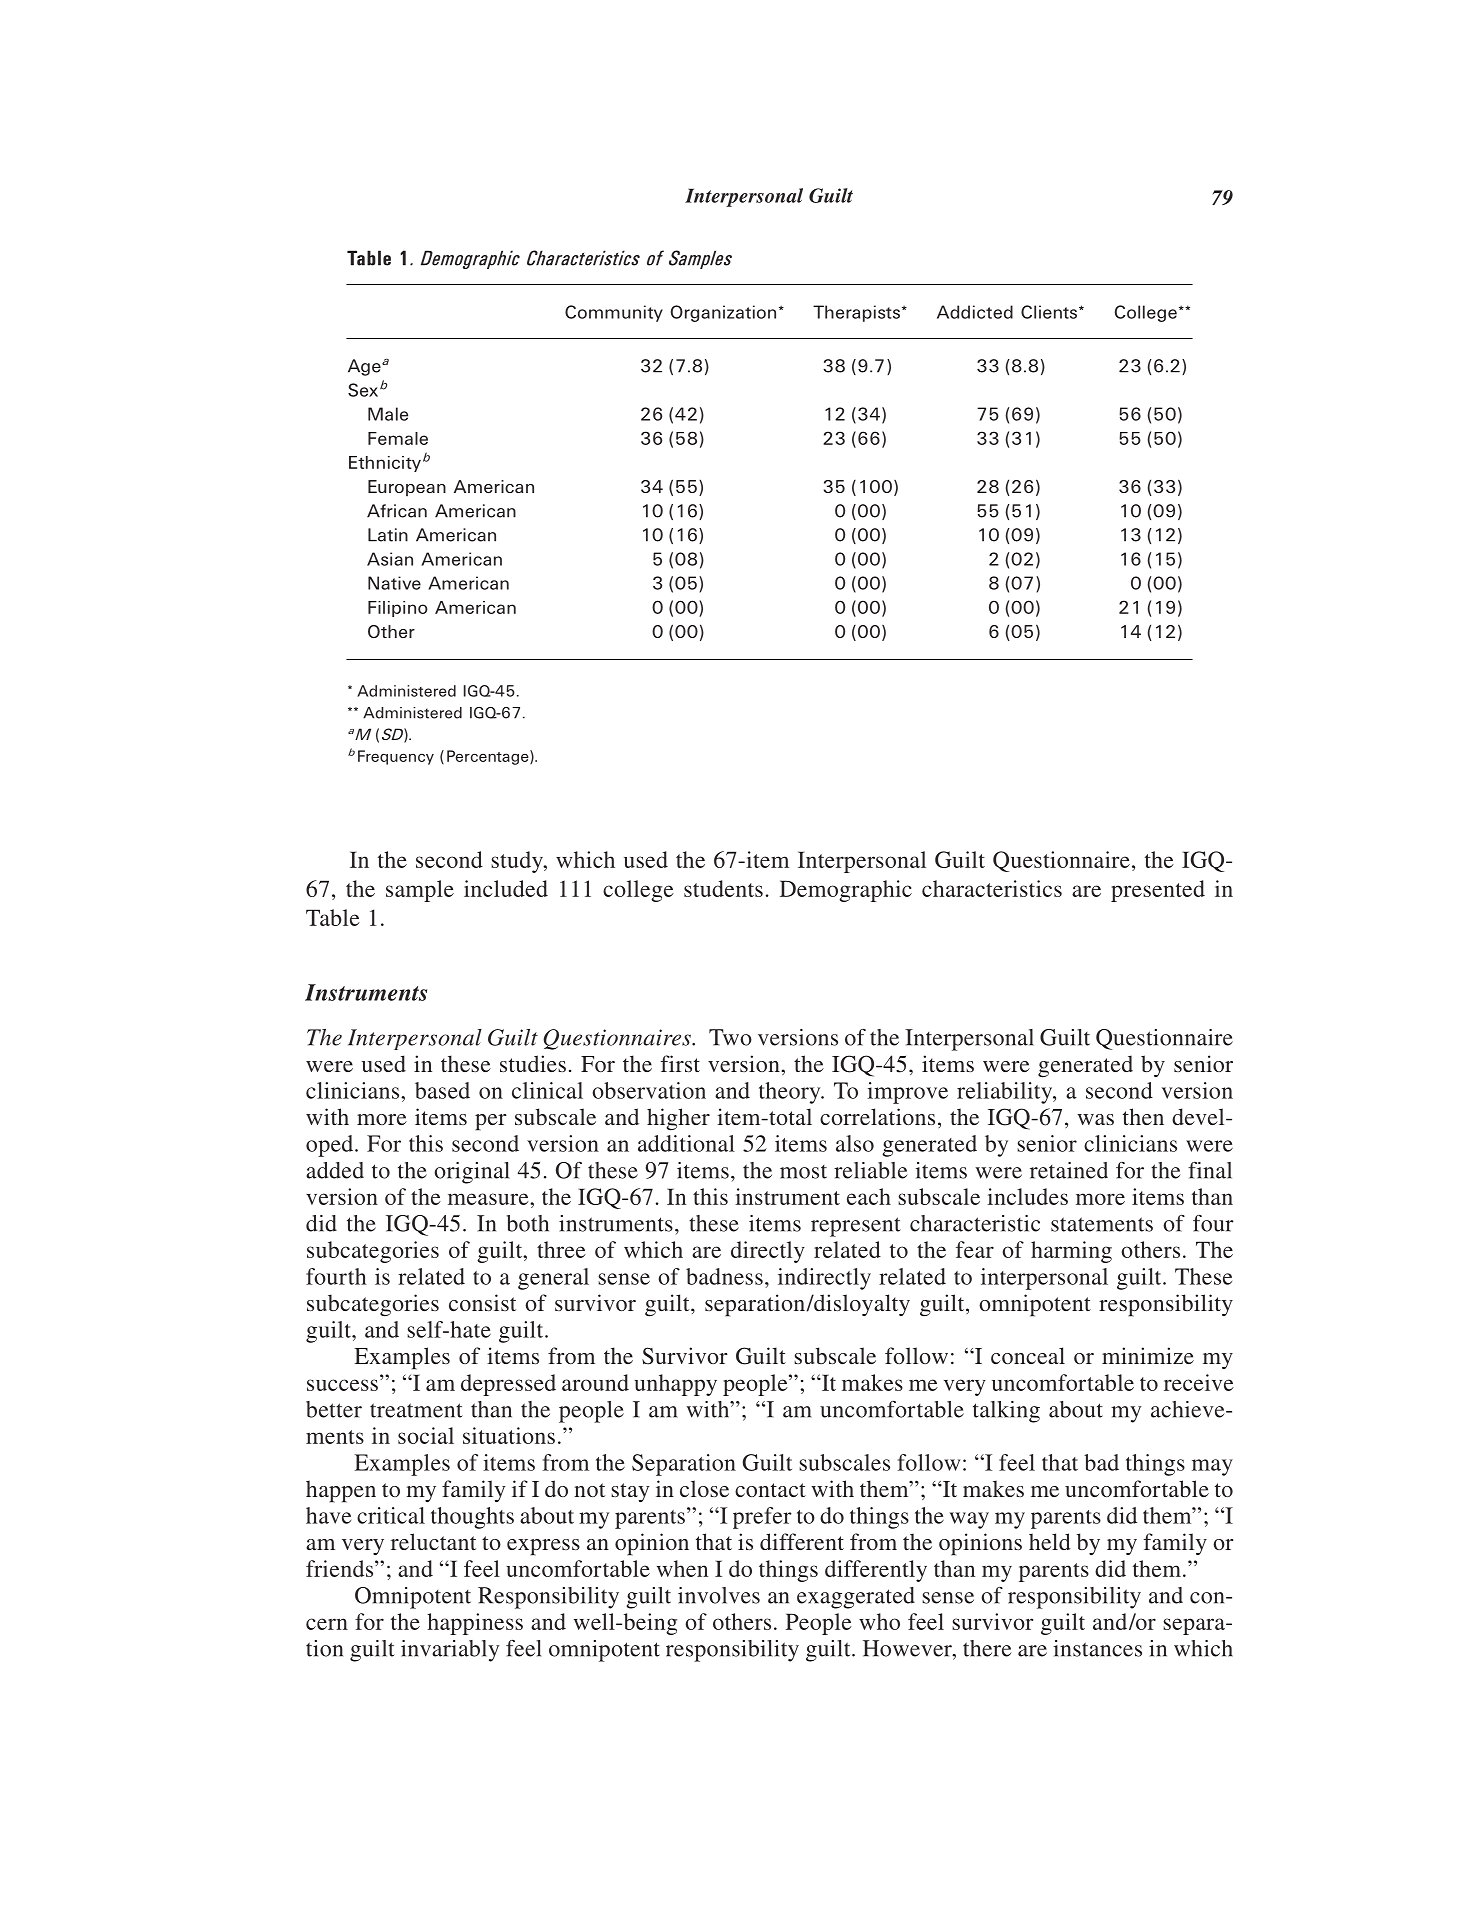  Describe the element at coordinates (1158, 891) in the screenshot. I see `presented` at that location.
